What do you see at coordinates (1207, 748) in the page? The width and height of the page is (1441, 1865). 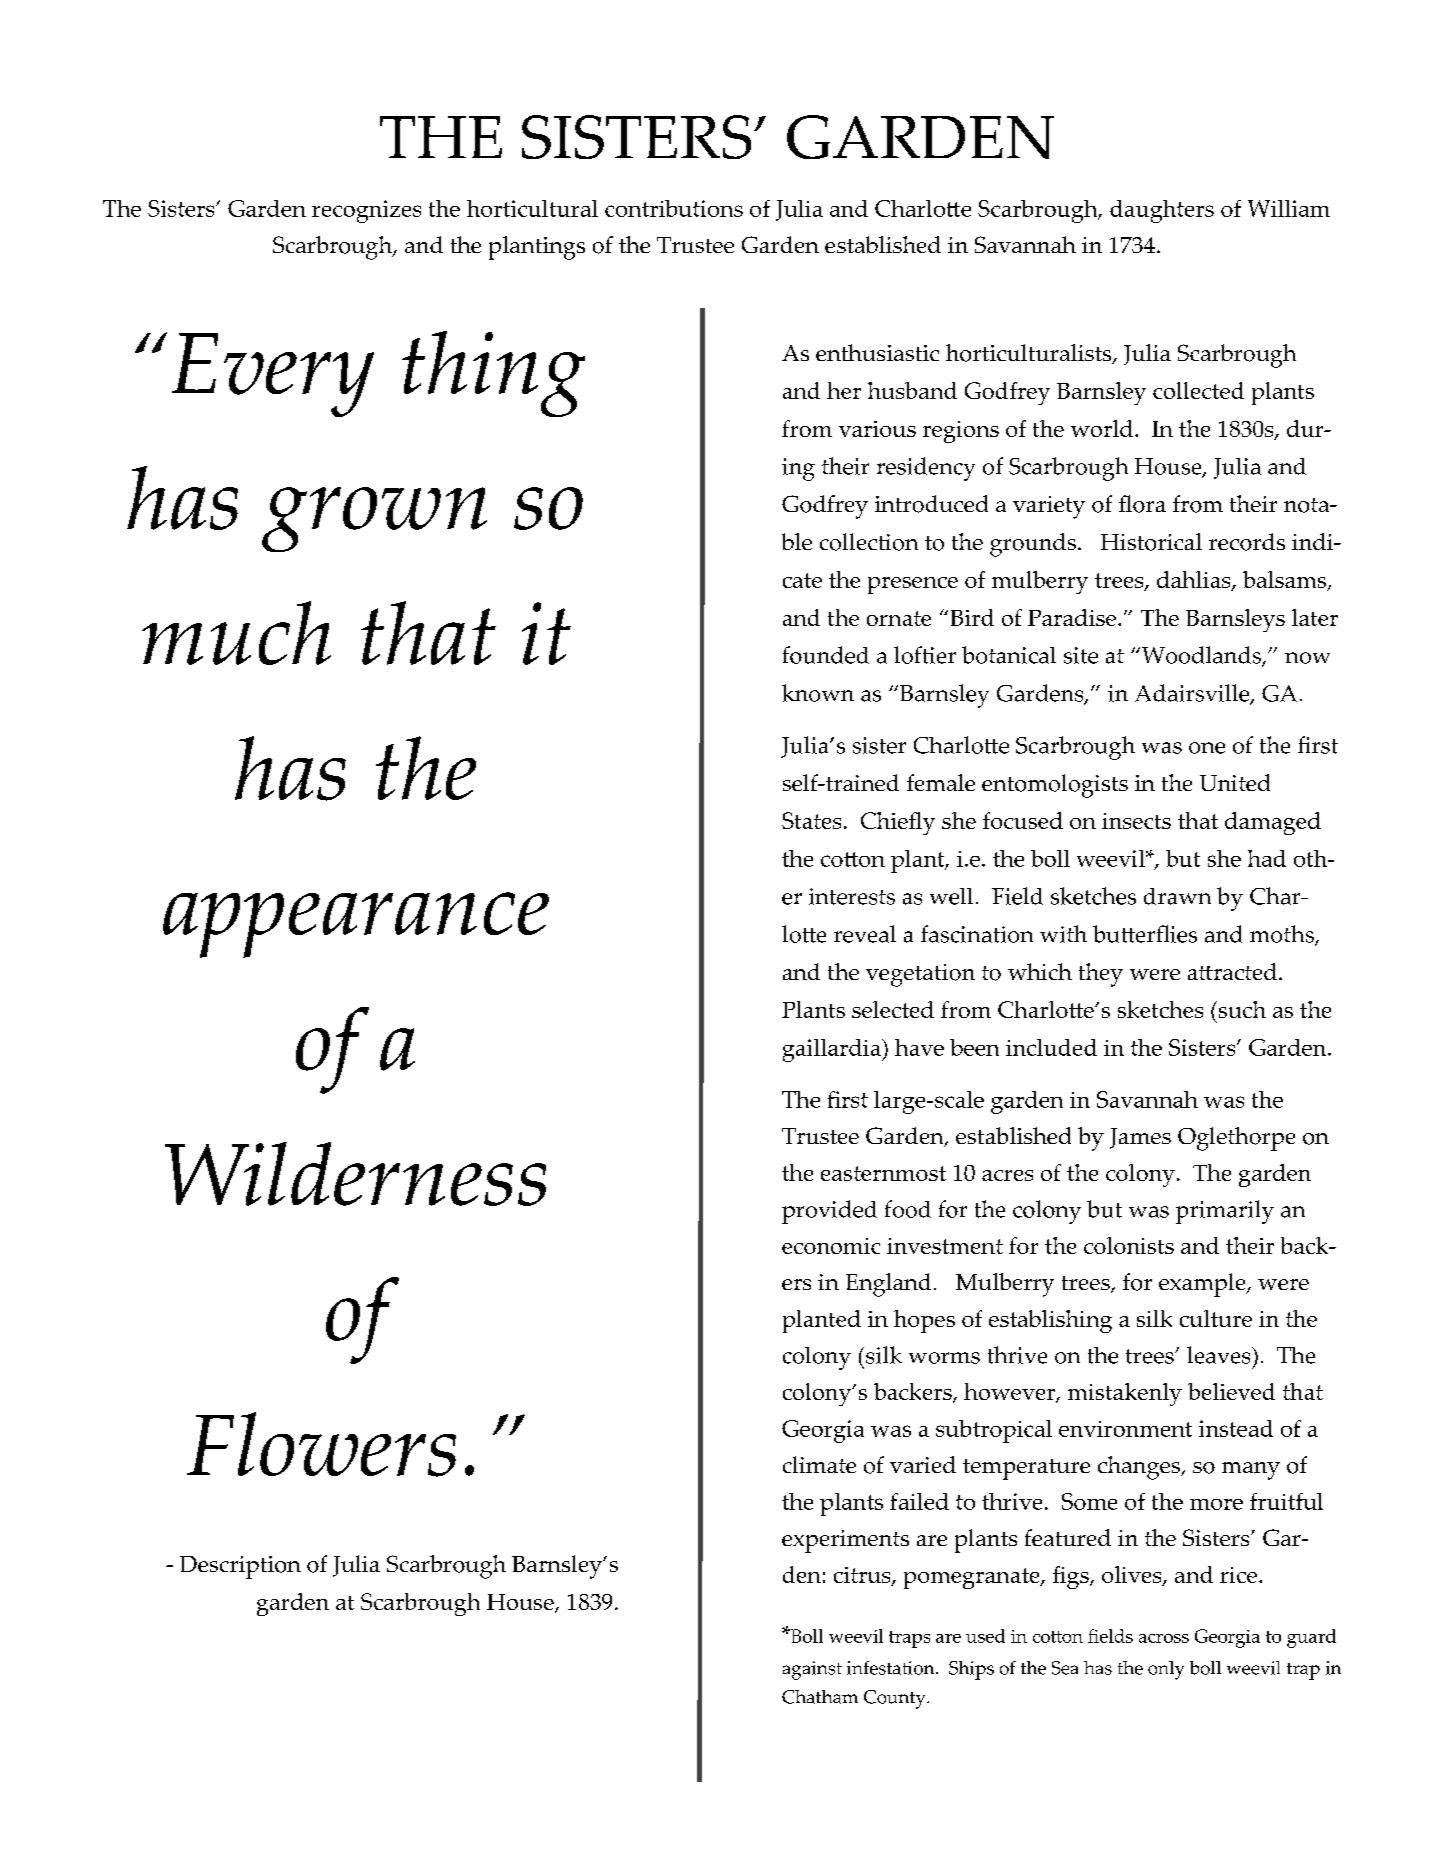 I see `one` at bounding box center [1207, 748].
